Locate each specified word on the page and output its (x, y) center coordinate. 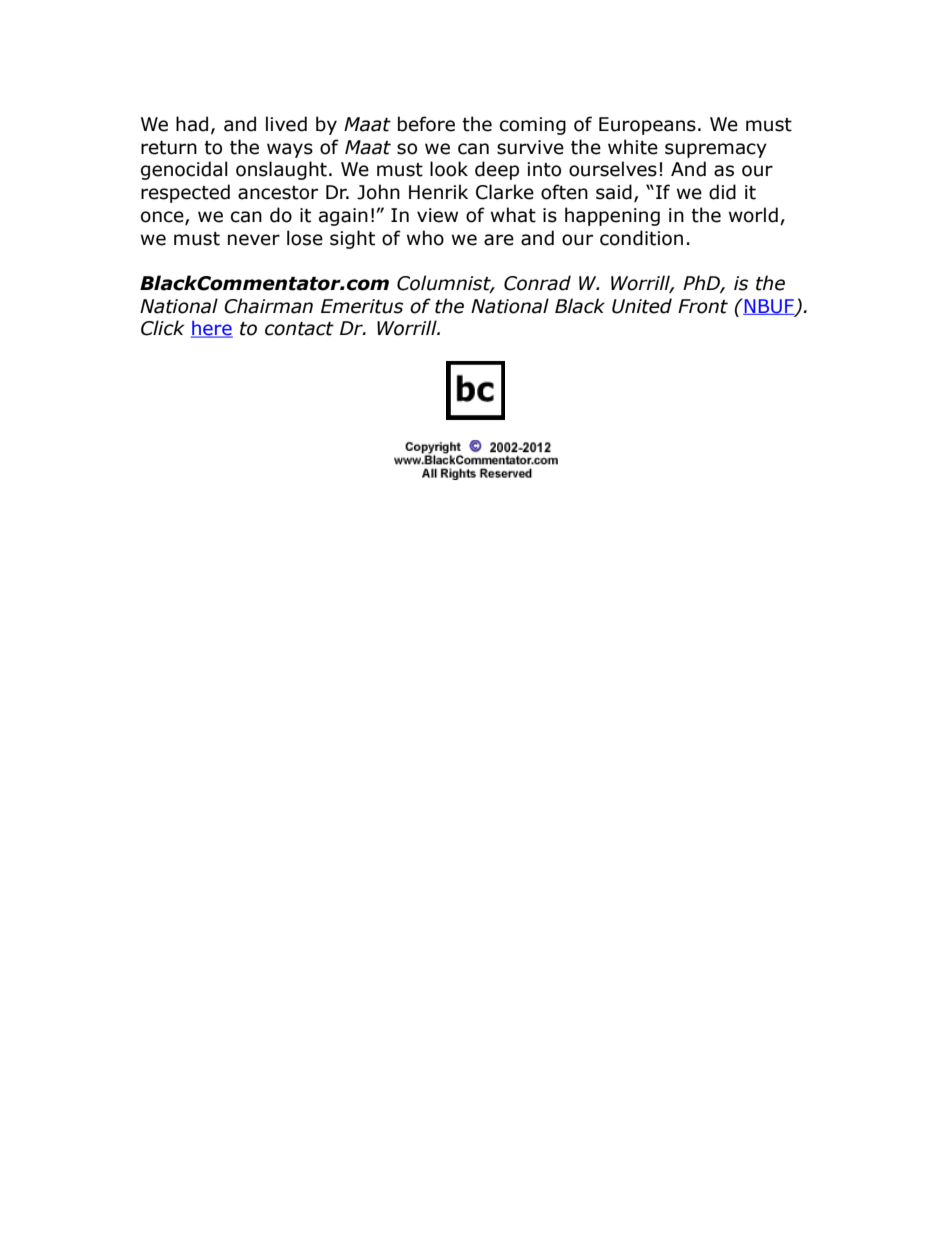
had (192, 124)
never (254, 240)
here (212, 329)
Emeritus (362, 306)
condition (641, 238)
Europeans (647, 126)
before (426, 124)
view (437, 215)
